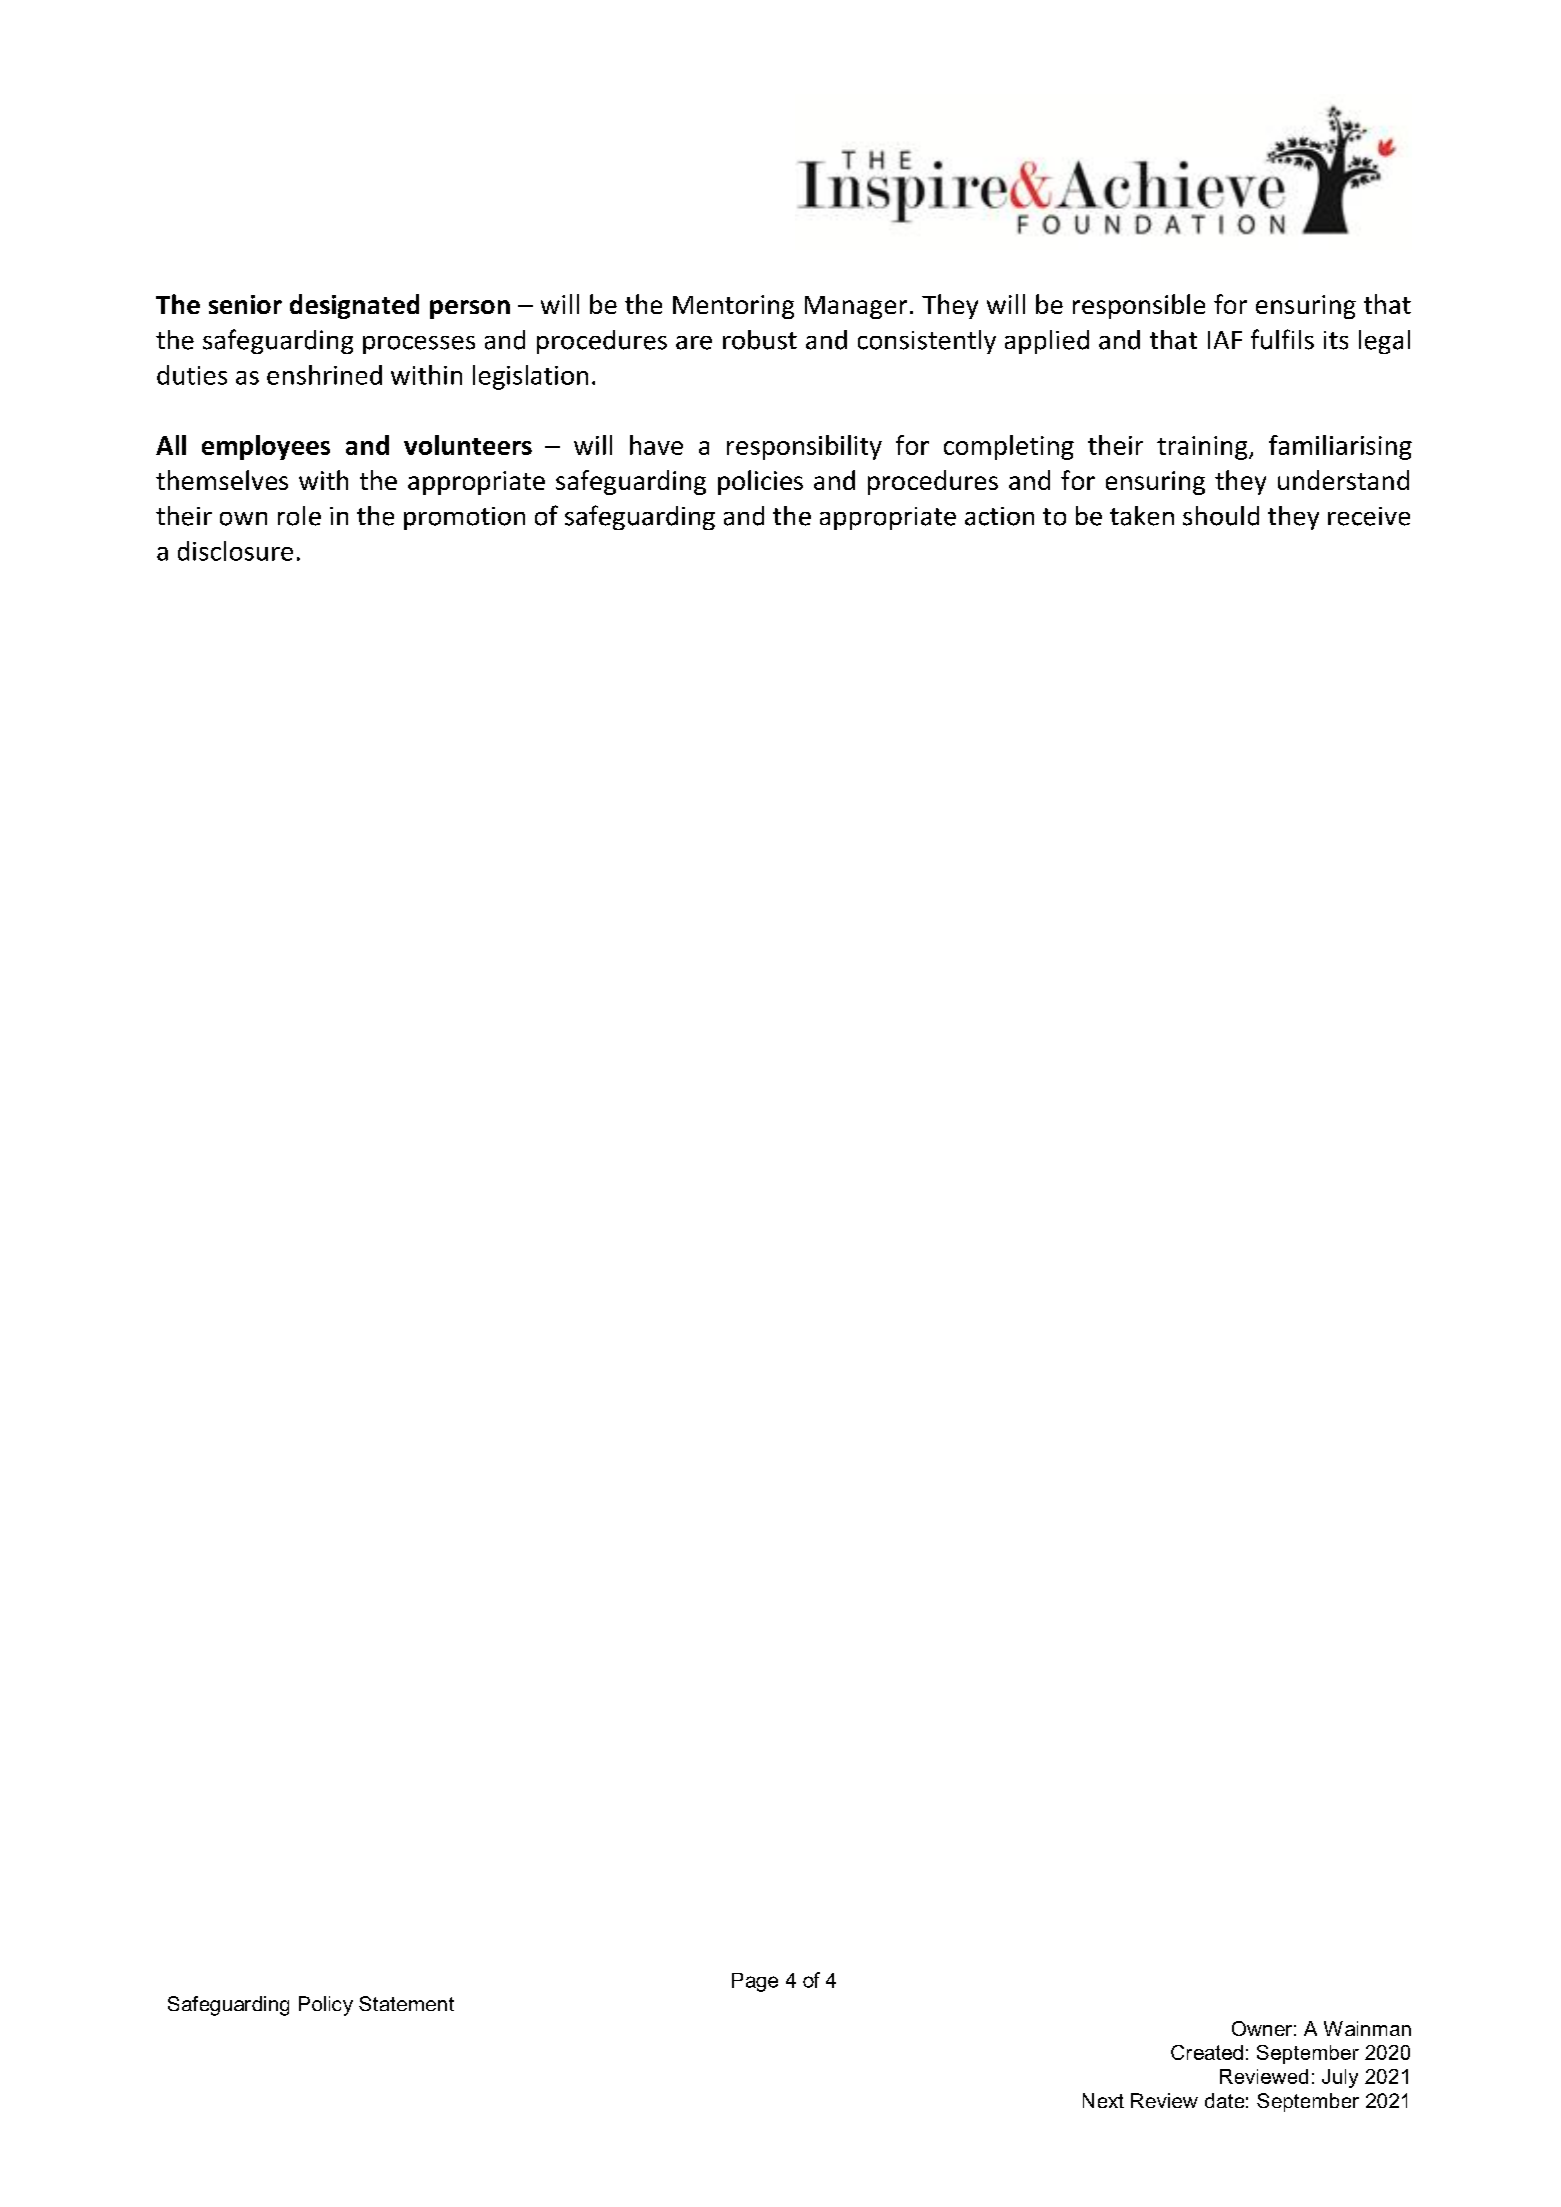 This document has height=2207, width=1561. Describe the element at coordinates (324, 375) in the document. I see `enshrined` at that location.
